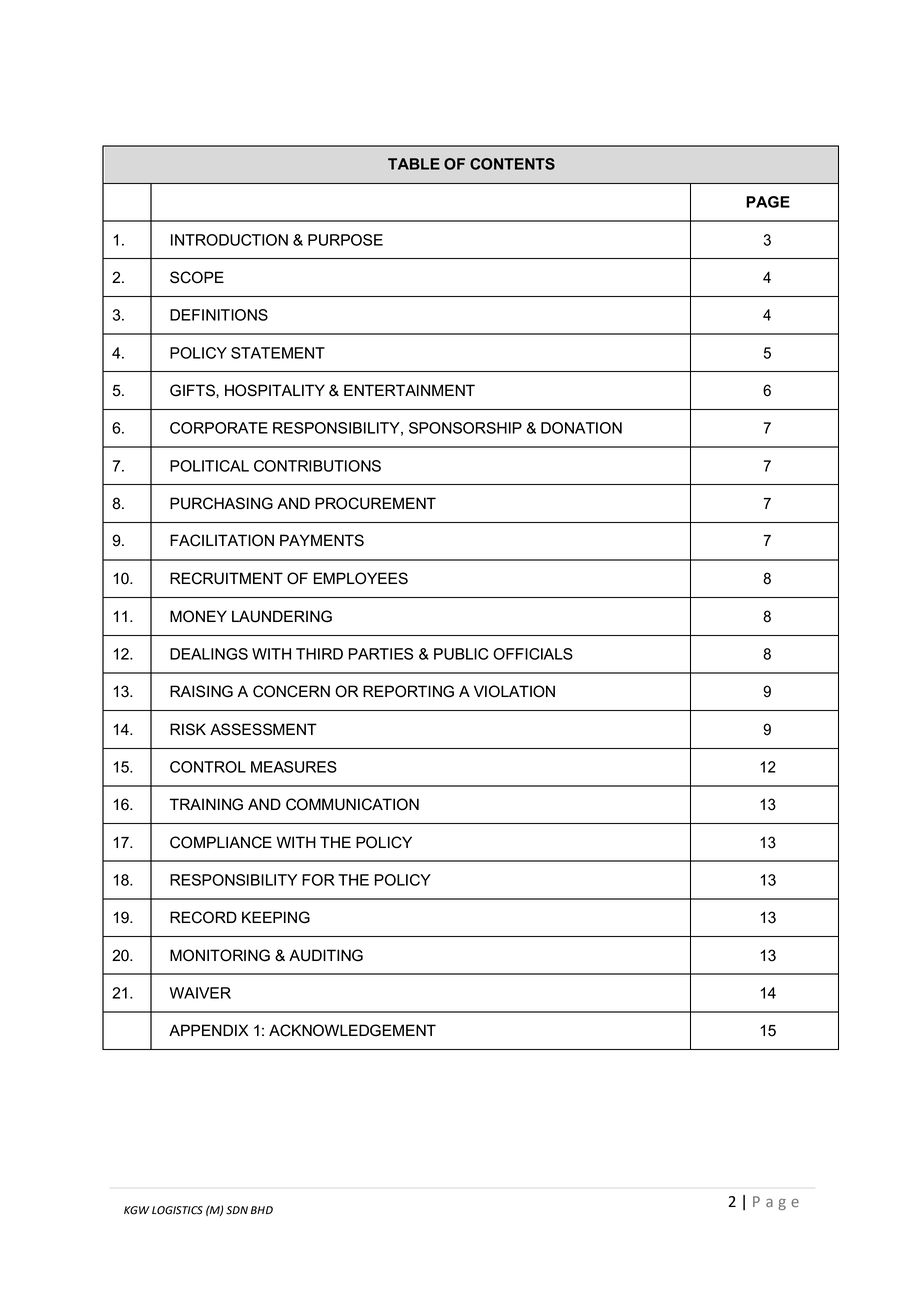 This document has width=924, height=1308. What do you see at coordinates (219, 428) in the document?
I see `CORPORATE` at bounding box center [219, 428].
